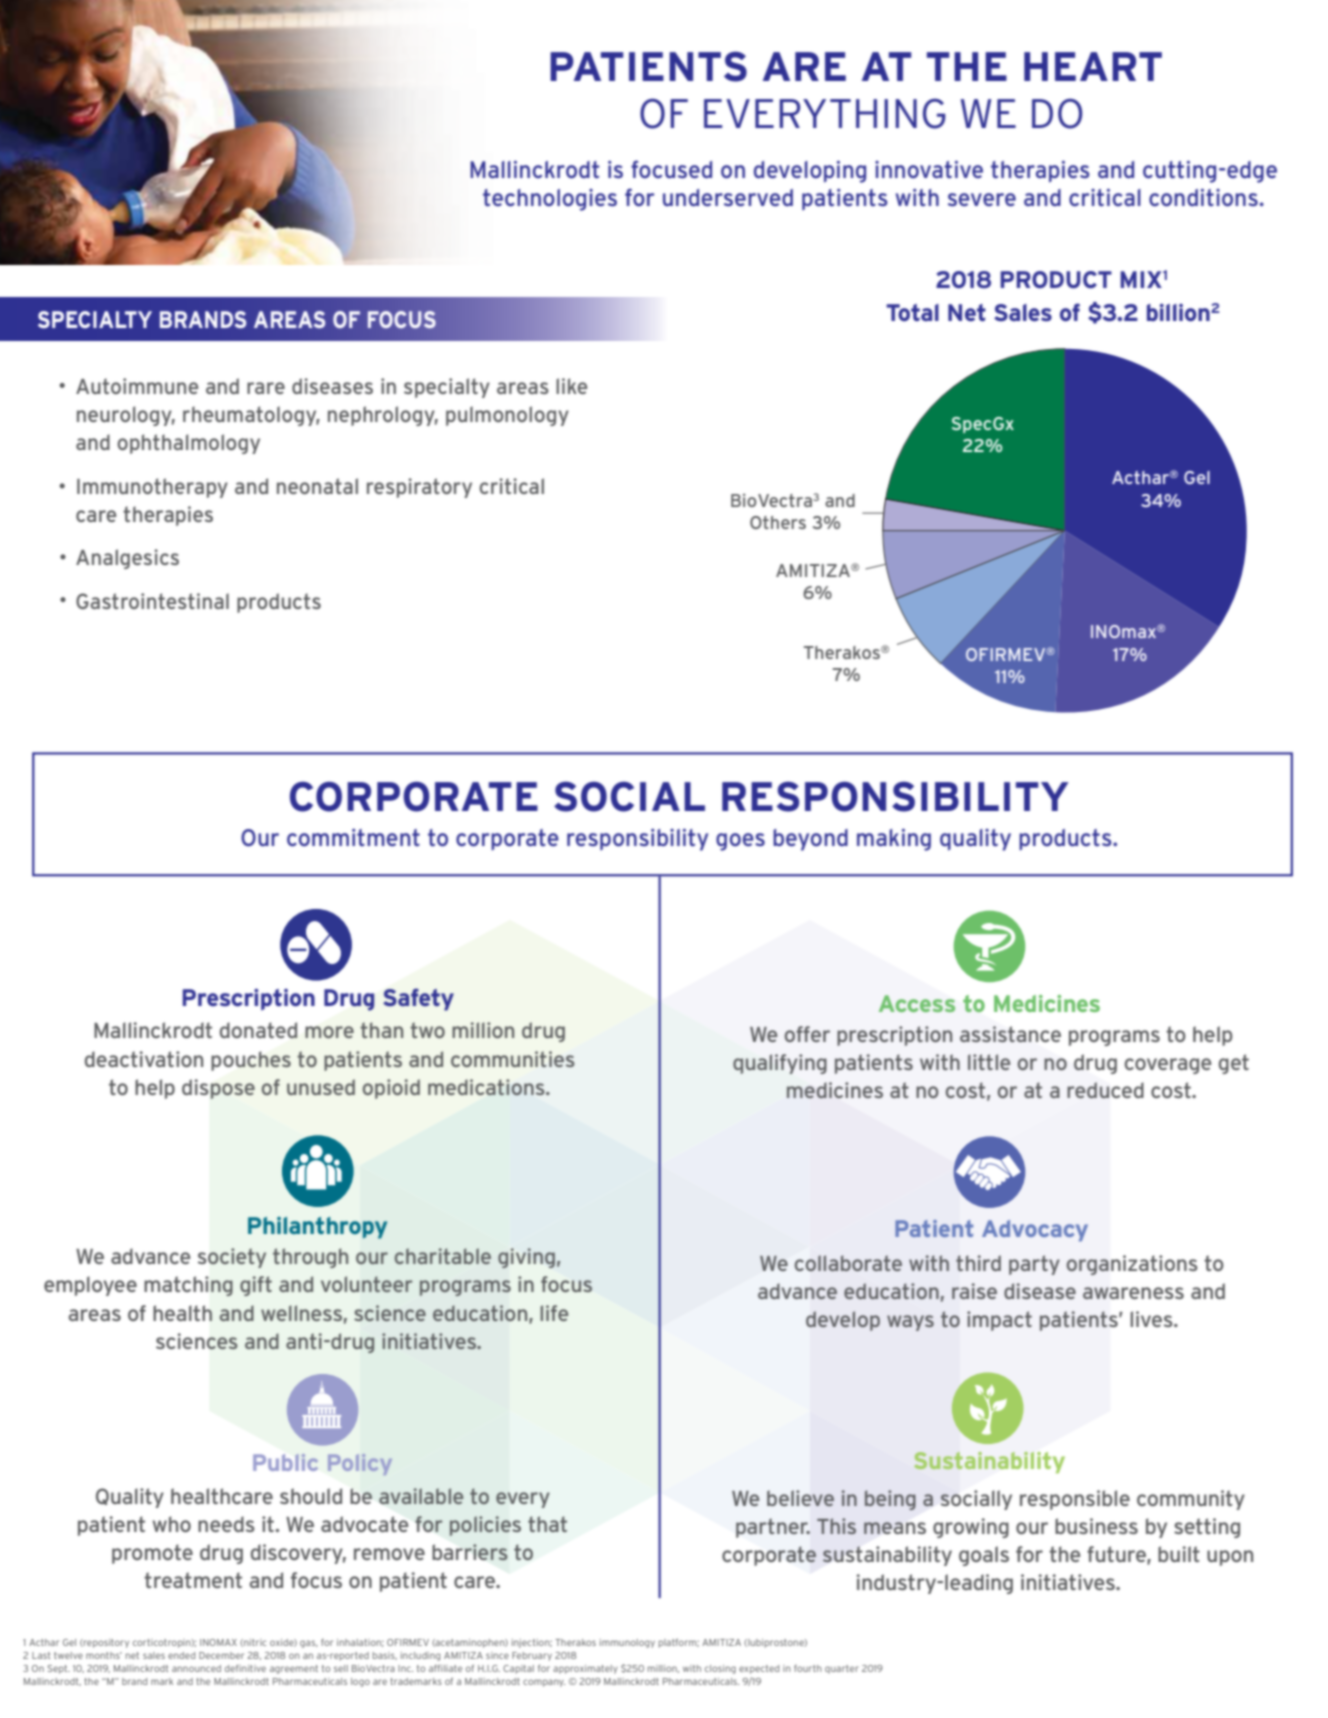  I want to click on ended, so click(181, 1655).
